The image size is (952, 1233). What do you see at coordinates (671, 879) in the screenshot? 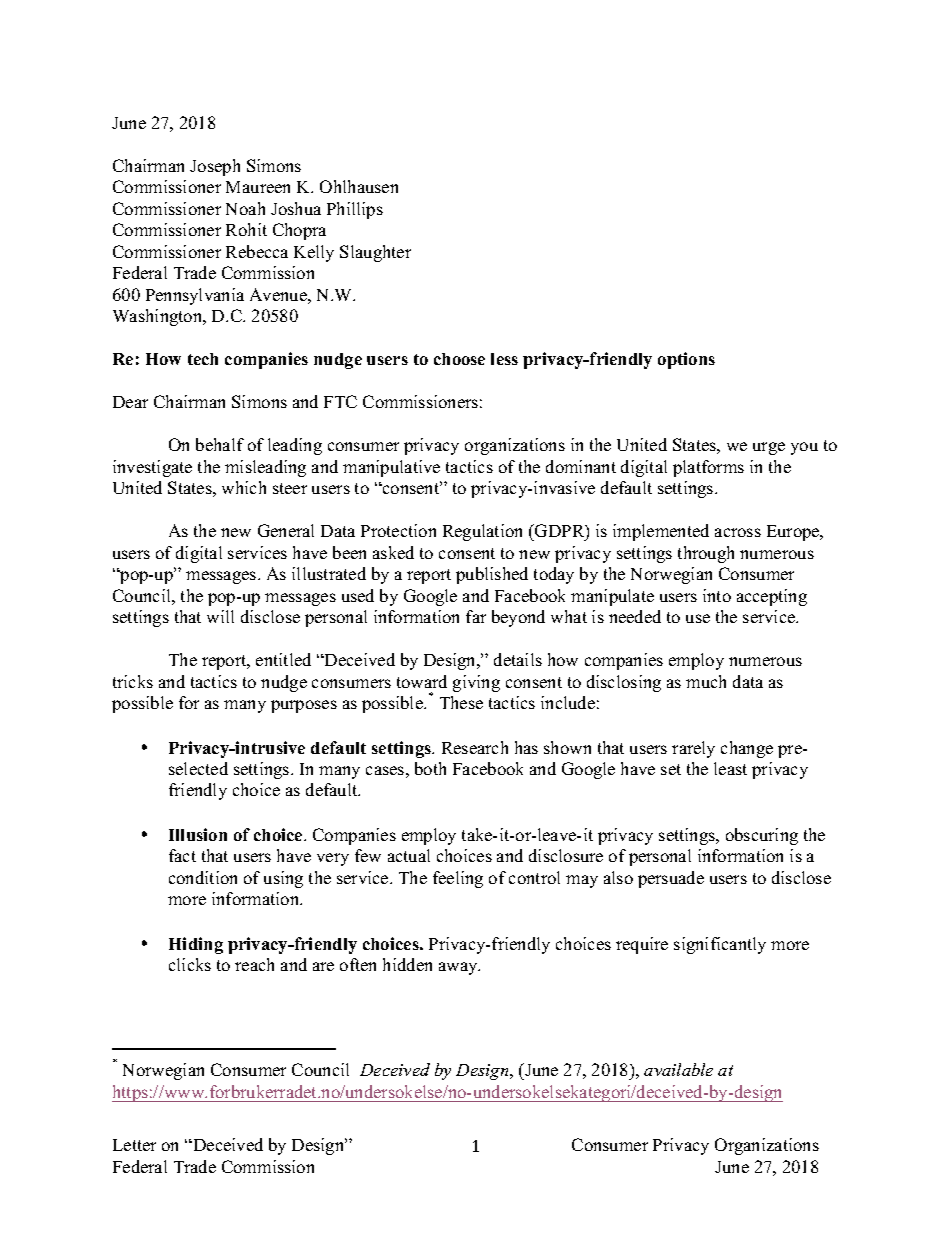
I see `persuade` at bounding box center [671, 879].
